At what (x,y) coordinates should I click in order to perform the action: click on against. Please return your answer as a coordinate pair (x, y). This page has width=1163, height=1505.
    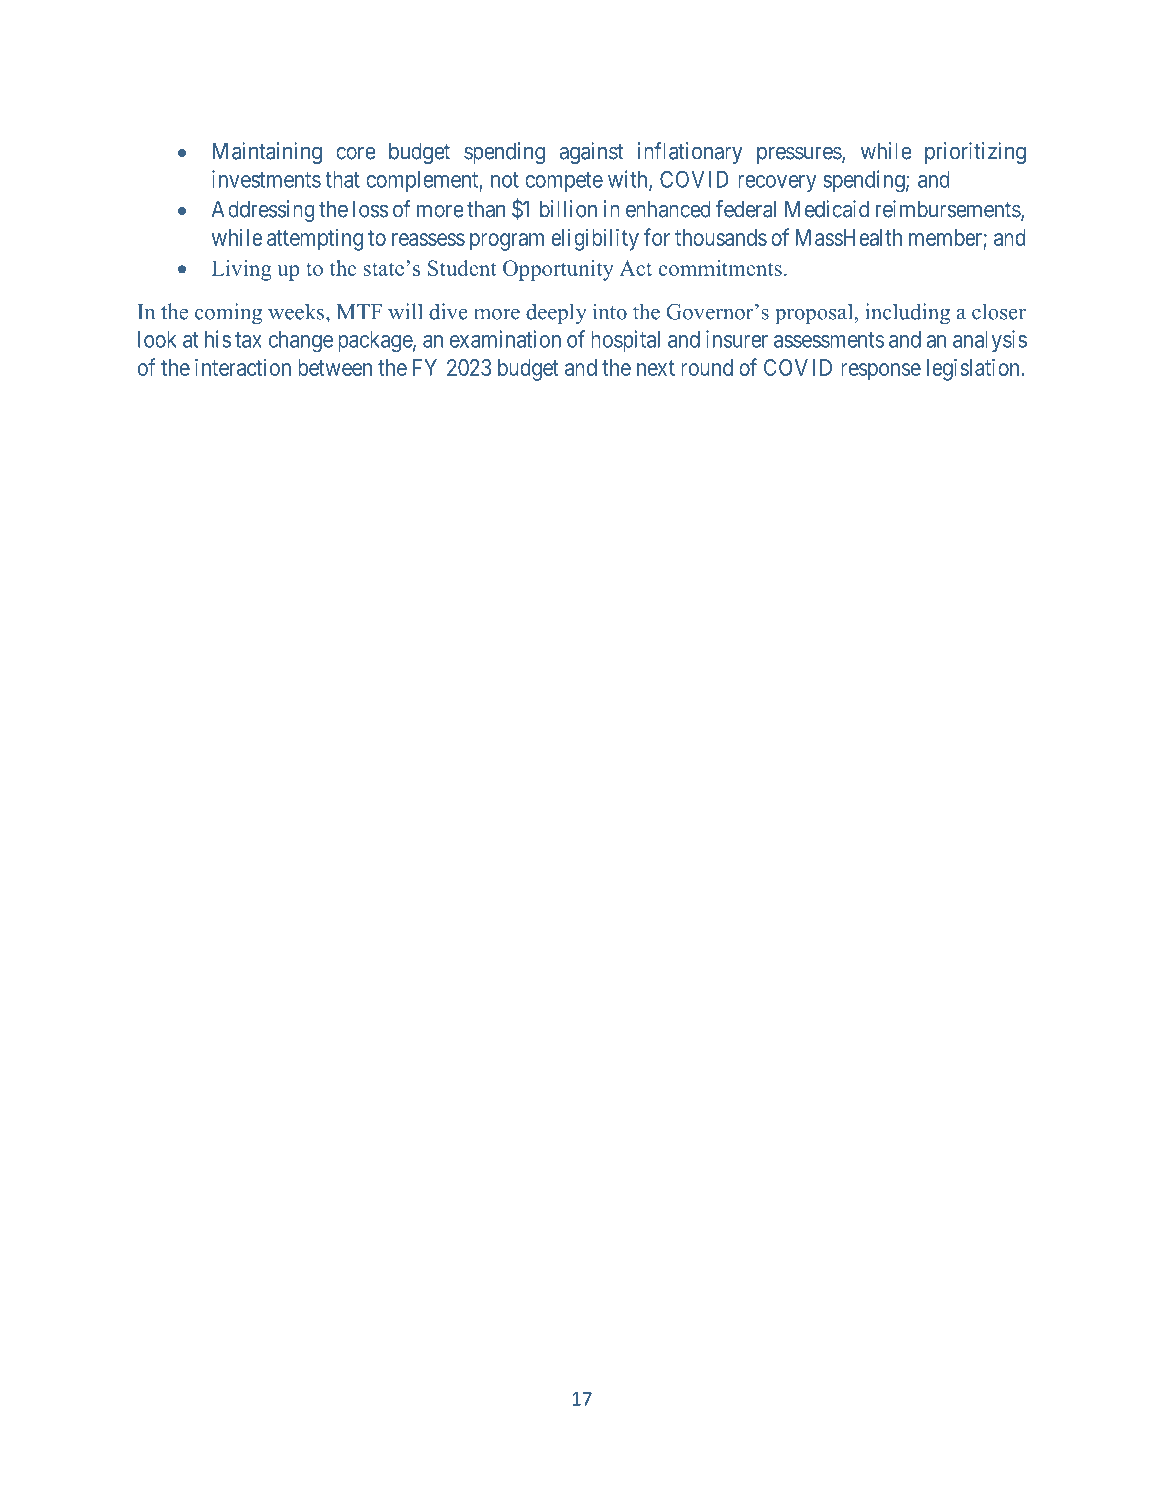
    Looking at the image, I should click on (591, 153).
